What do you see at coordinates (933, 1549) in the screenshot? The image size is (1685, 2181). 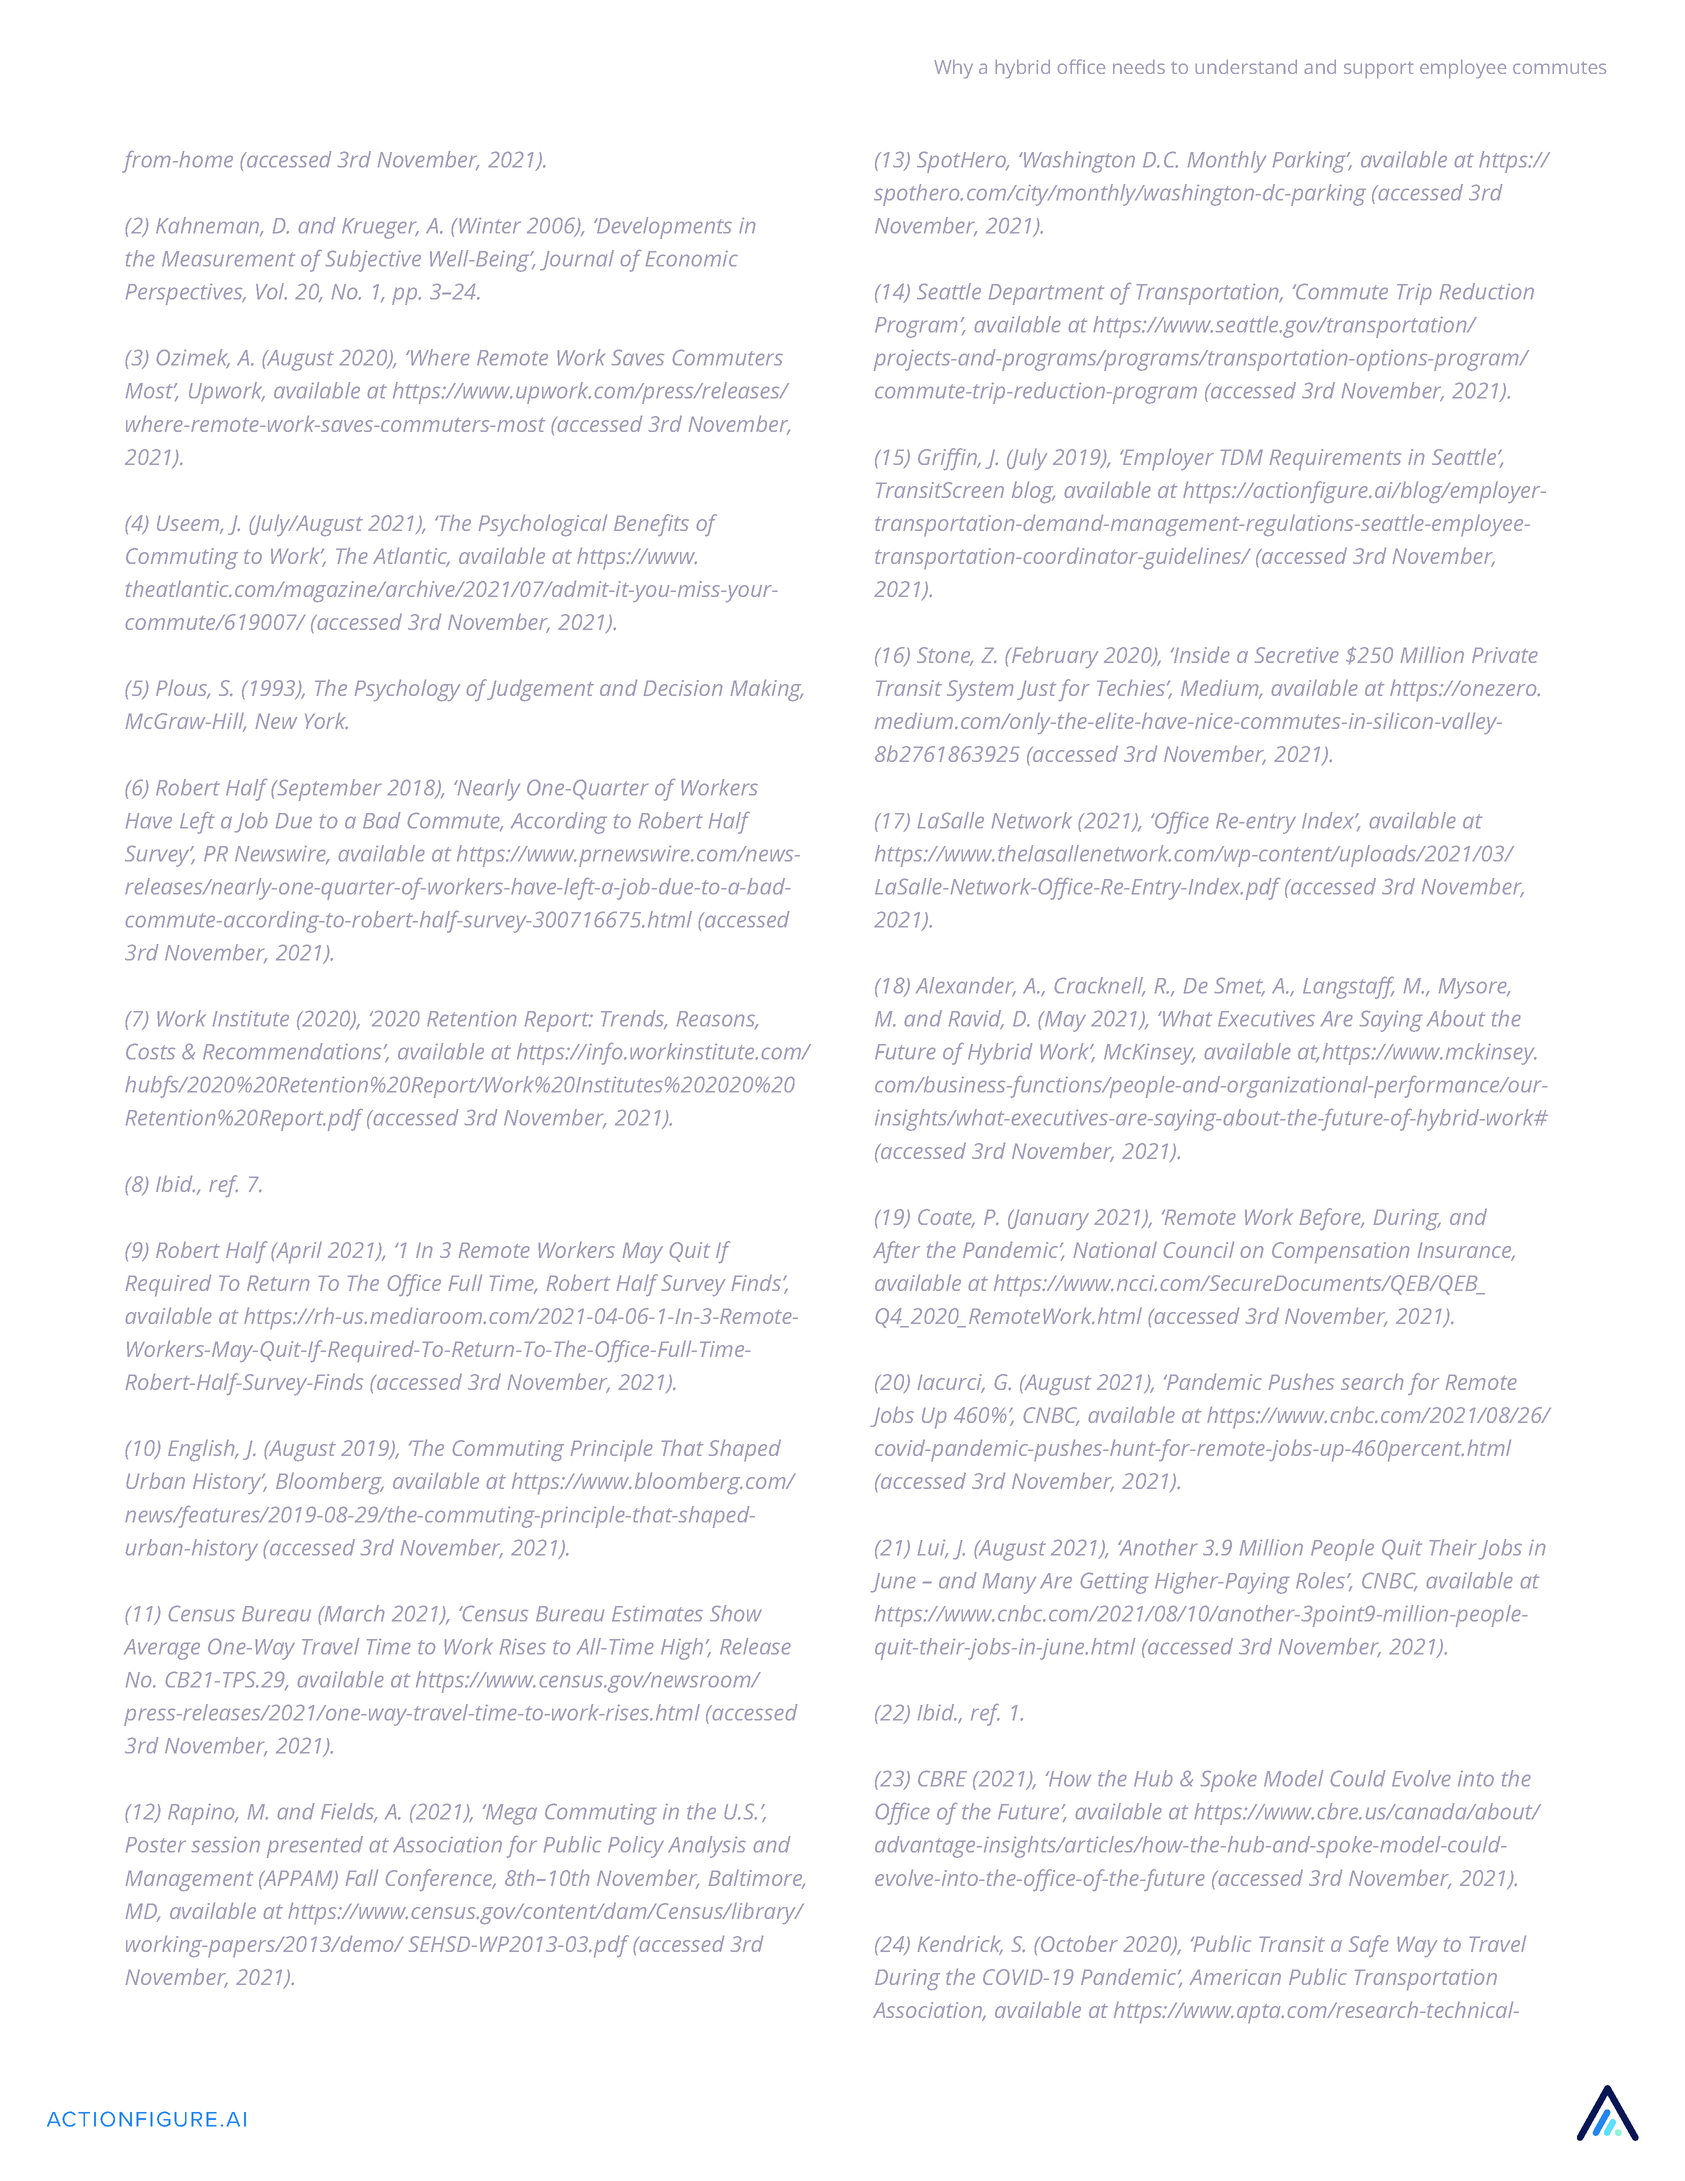 I see `Lui` at bounding box center [933, 1549].
